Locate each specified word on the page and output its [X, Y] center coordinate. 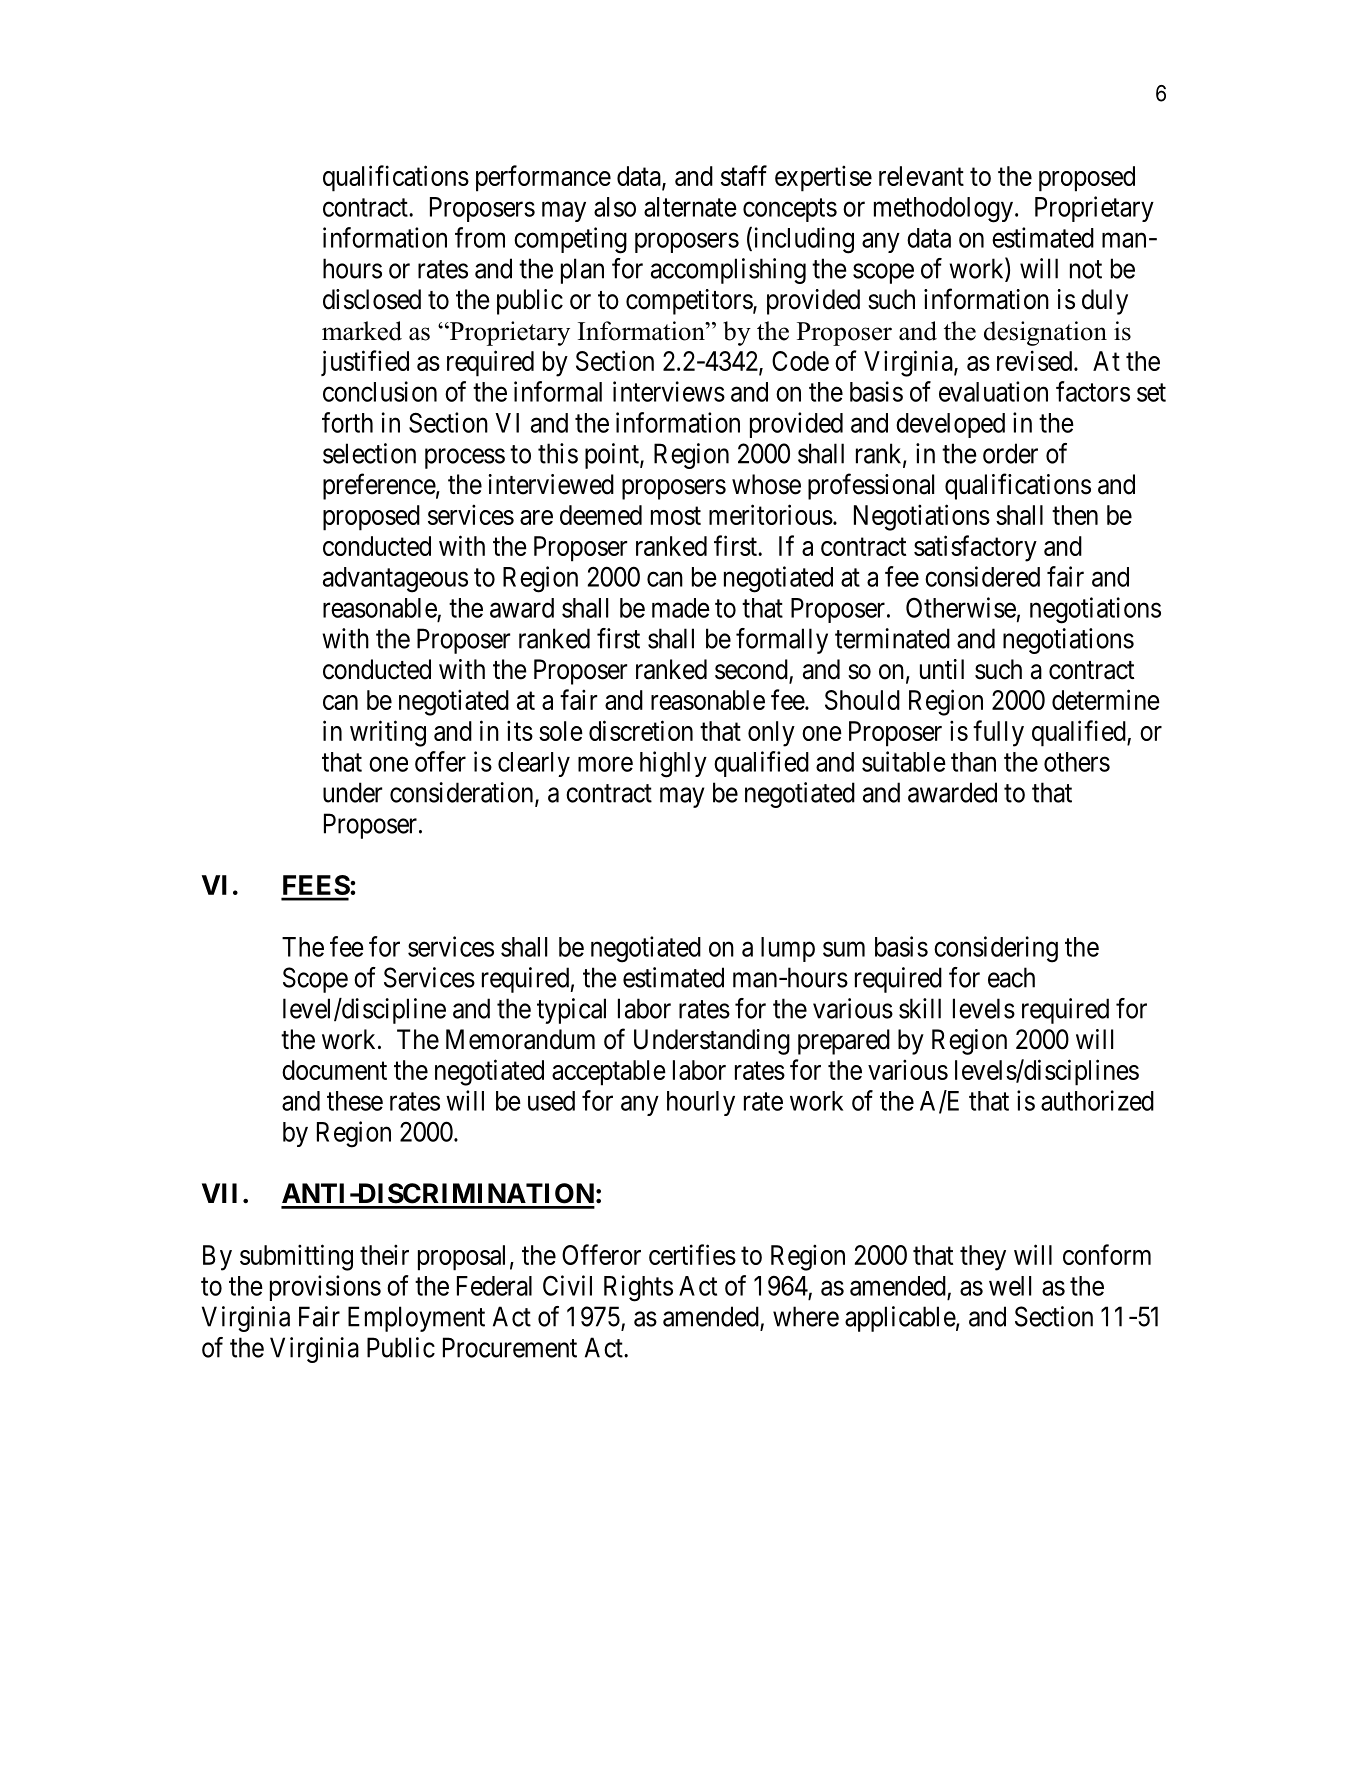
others [1077, 762]
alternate [690, 207]
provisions [325, 1288]
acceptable [609, 1073]
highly [673, 764]
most [676, 516]
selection [369, 453]
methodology [945, 210]
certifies [692, 1254]
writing [388, 733]
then [1075, 515]
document [334, 1070]
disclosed [372, 299]
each [1011, 977]
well [1010, 1286]
